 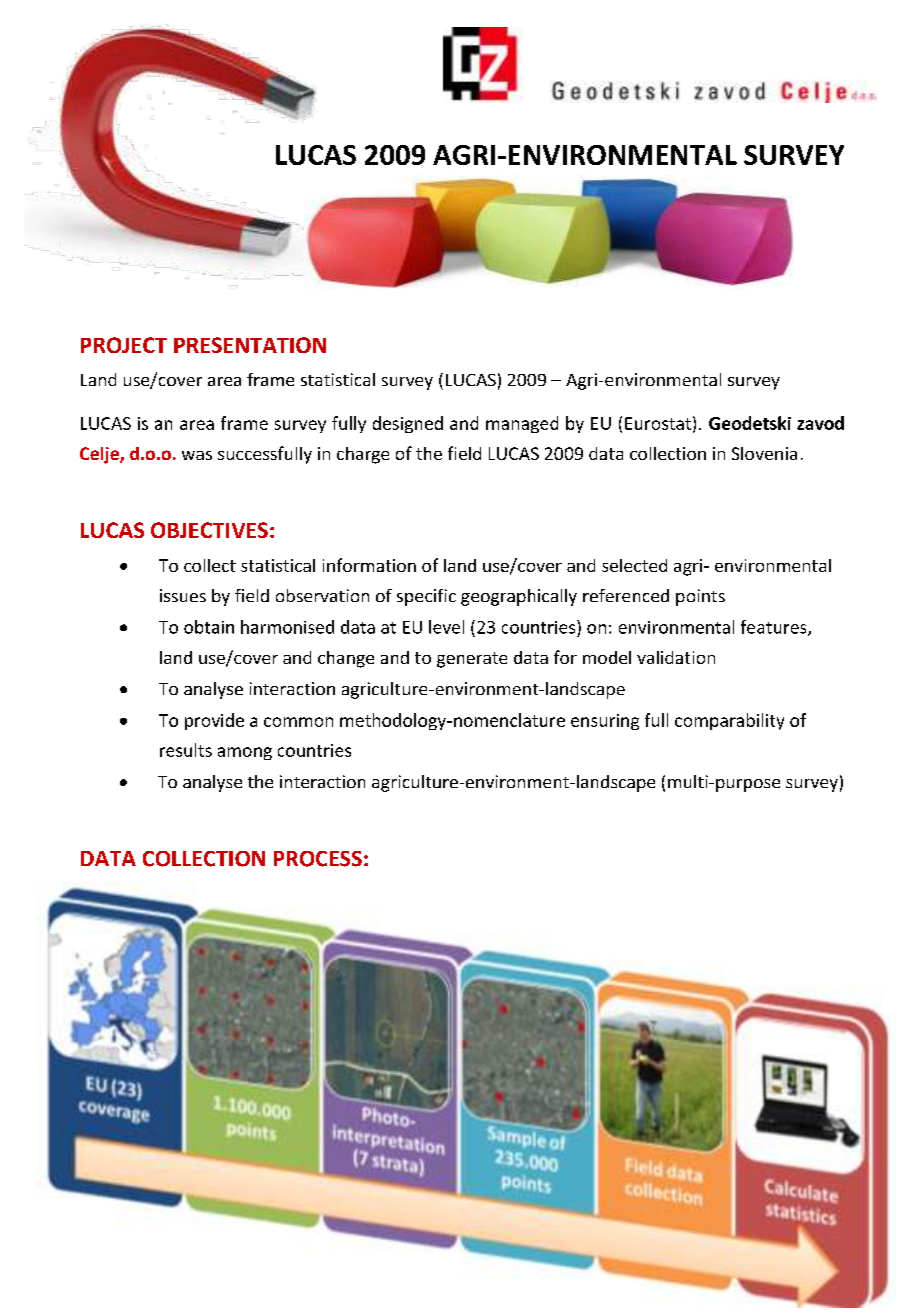 What do you see at coordinates (369, 565) in the image?
I see `information` at bounding box center [369, 565].
